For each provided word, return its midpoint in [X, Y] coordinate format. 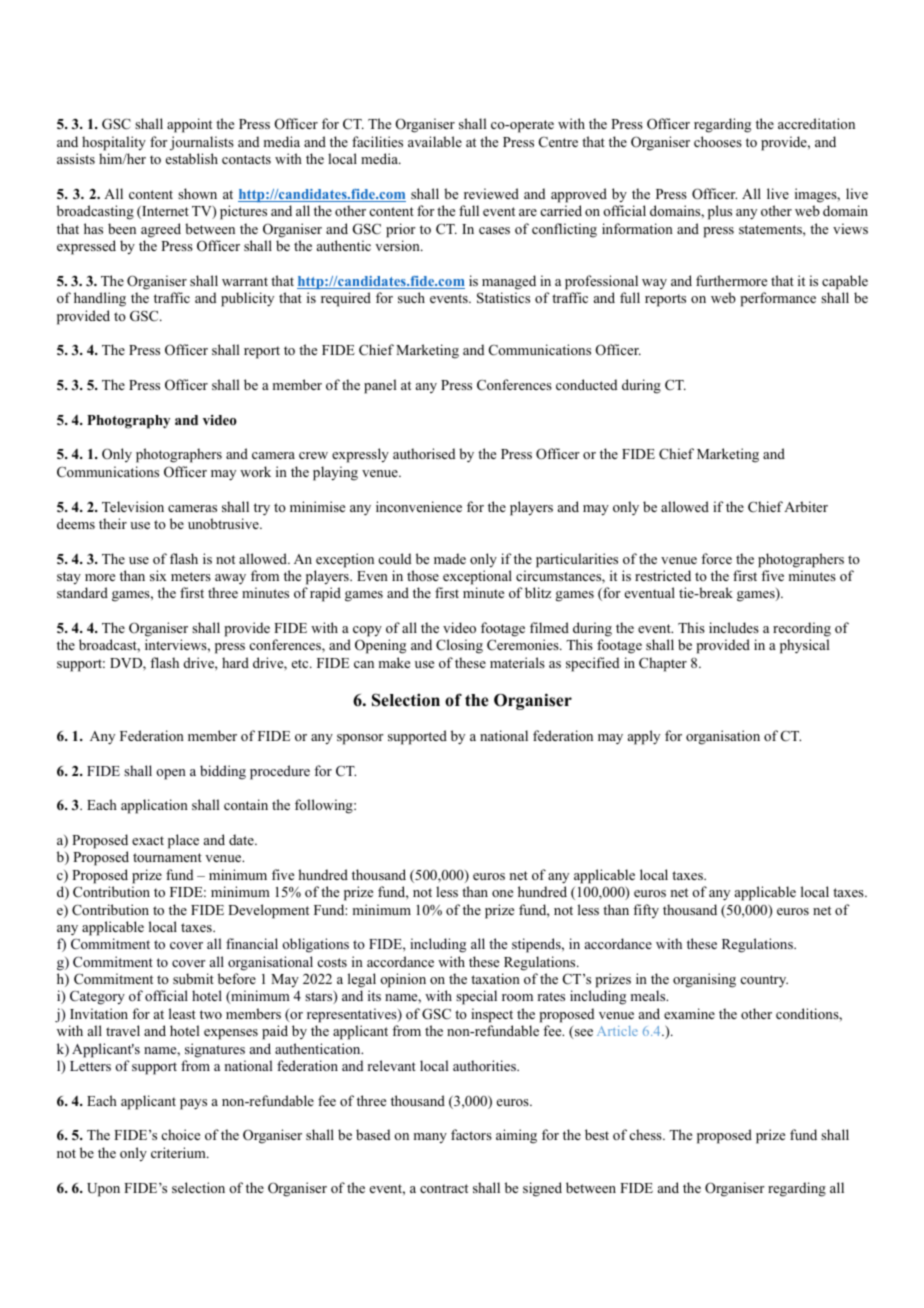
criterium [179, 1152]
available [435, 141]
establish [192, 158]
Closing [459, 646]
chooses [718, 141]
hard [235, 662]
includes [734, 627]
